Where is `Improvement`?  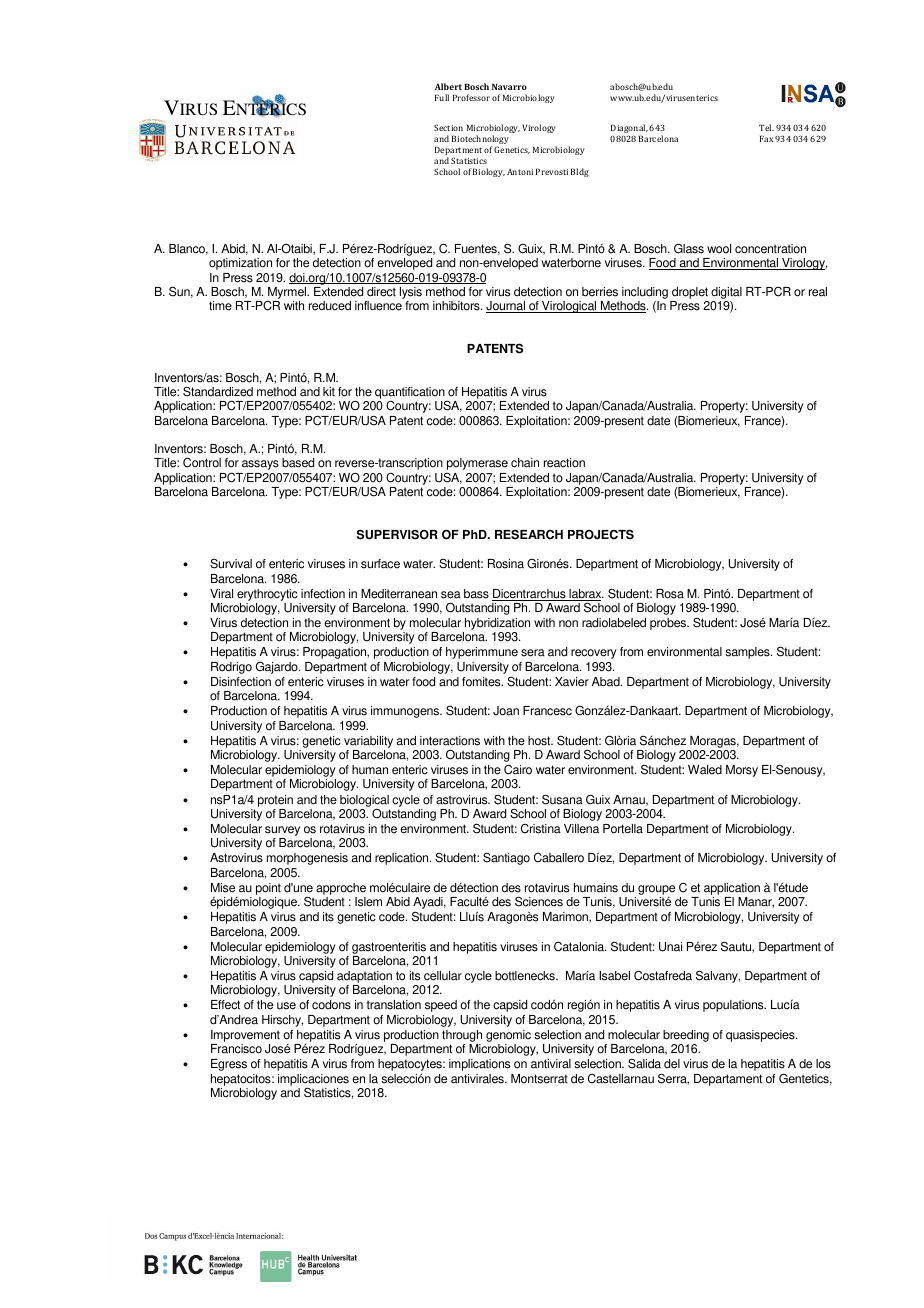 Improvement is located at coordinates (245, 1037).
